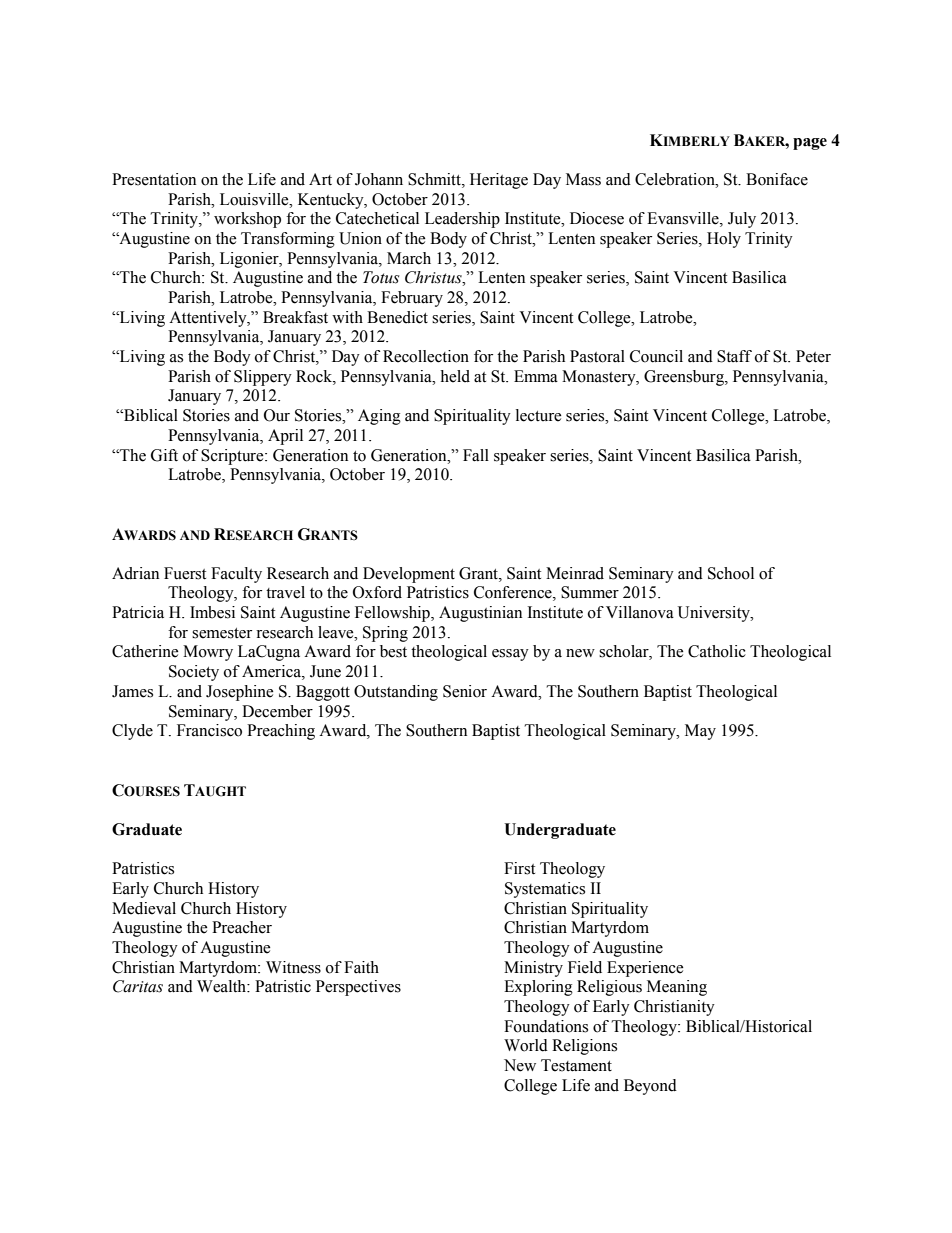 This screenshot has width=952, height=1233. I want to click on University, so click(715, 614).
